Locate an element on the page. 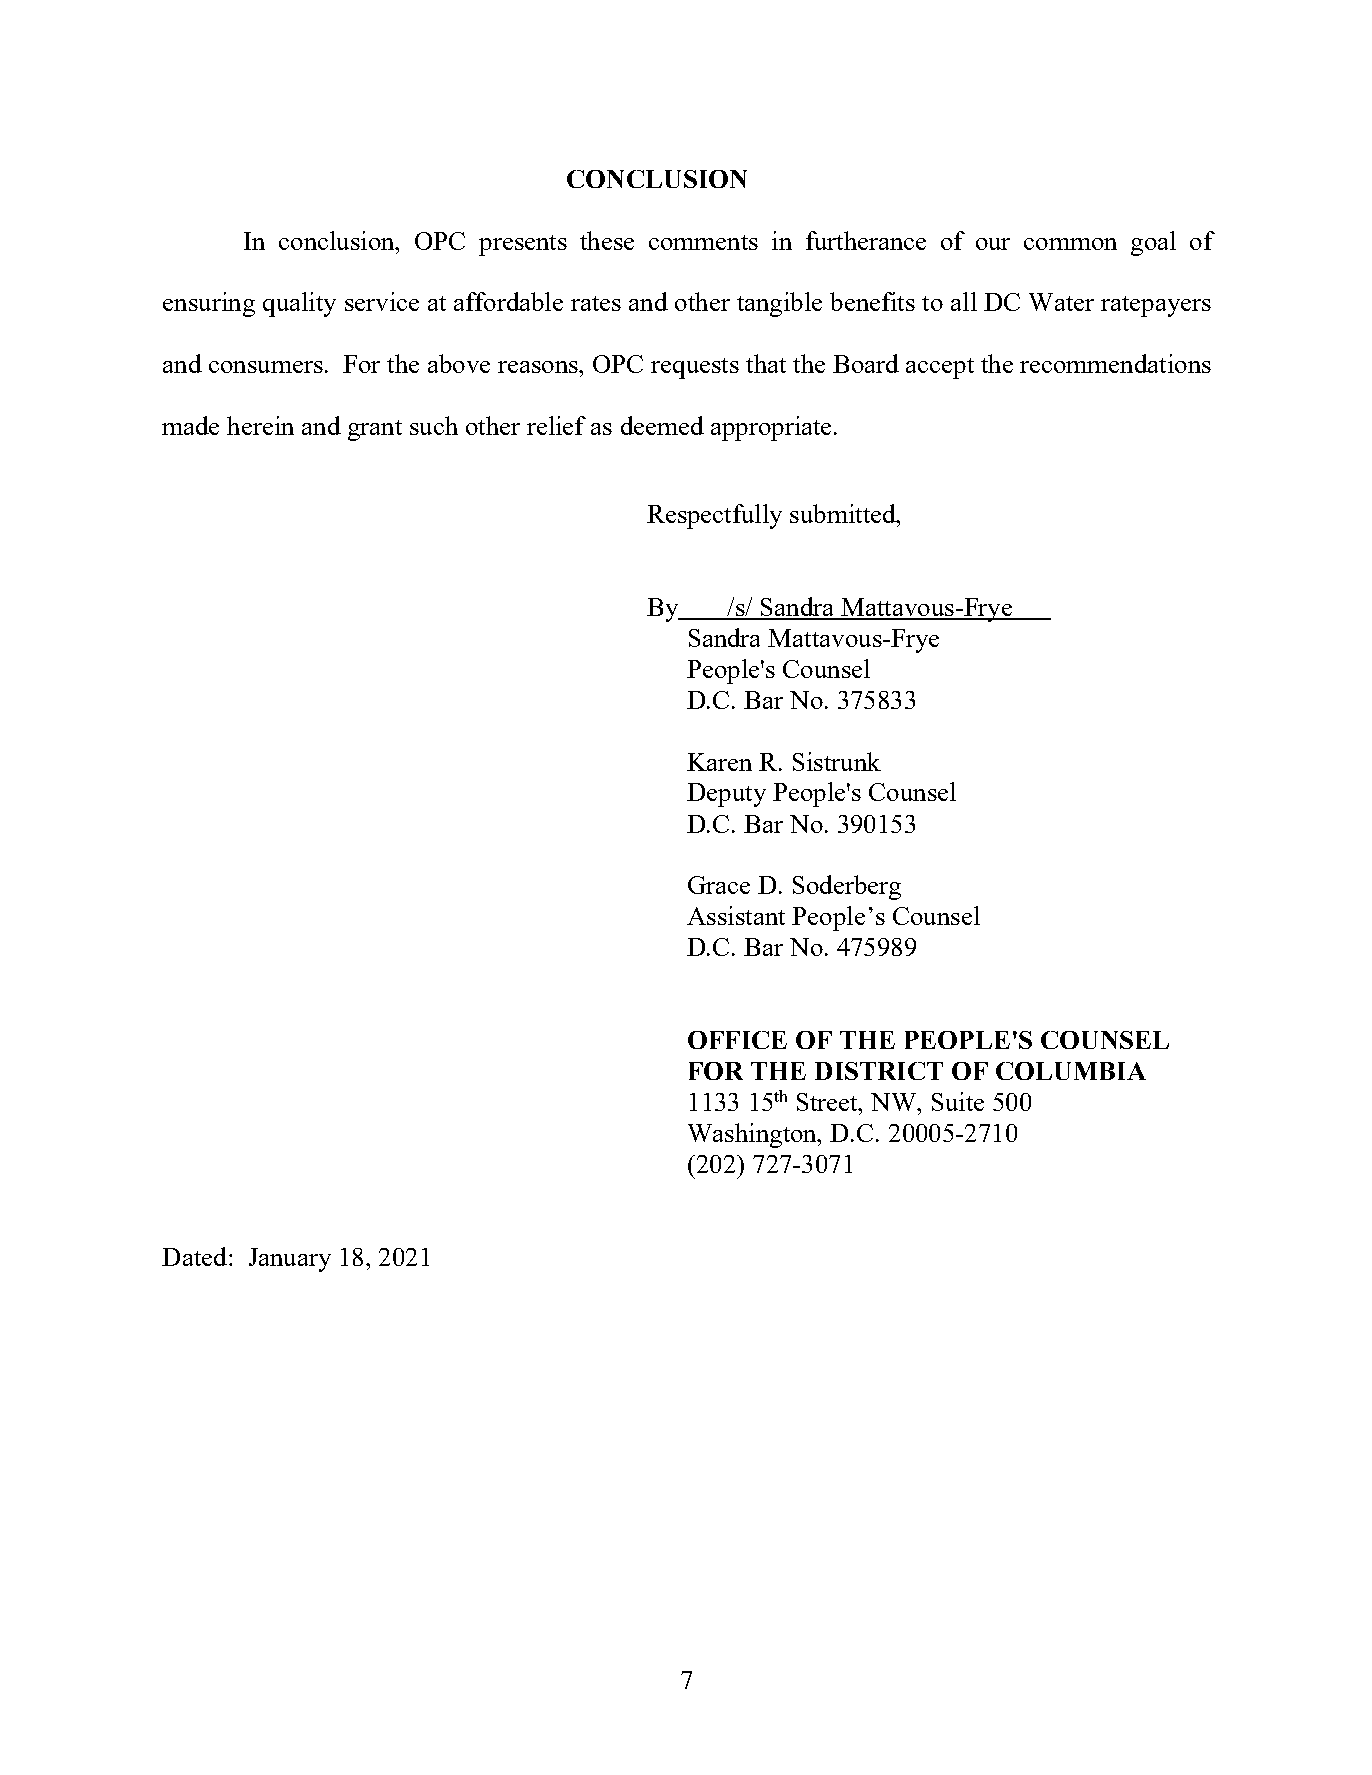  Assistant is located at coordinates (736, 915).
